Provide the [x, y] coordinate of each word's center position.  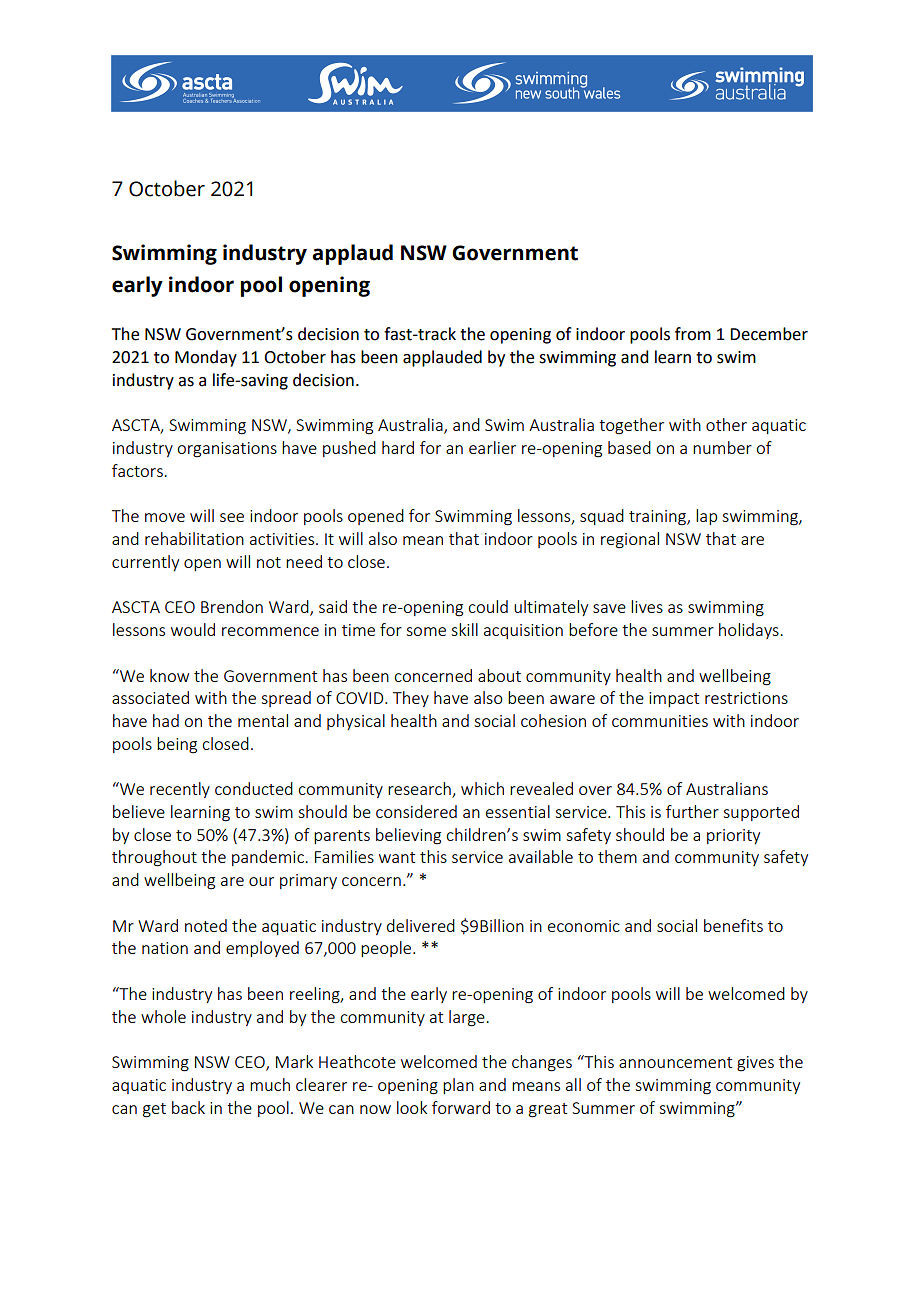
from [693, 334]
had [166, 720]
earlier [492, 447]
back [188, 1107]
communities [660, 721]
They [411, 699]
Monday [206, 358]
